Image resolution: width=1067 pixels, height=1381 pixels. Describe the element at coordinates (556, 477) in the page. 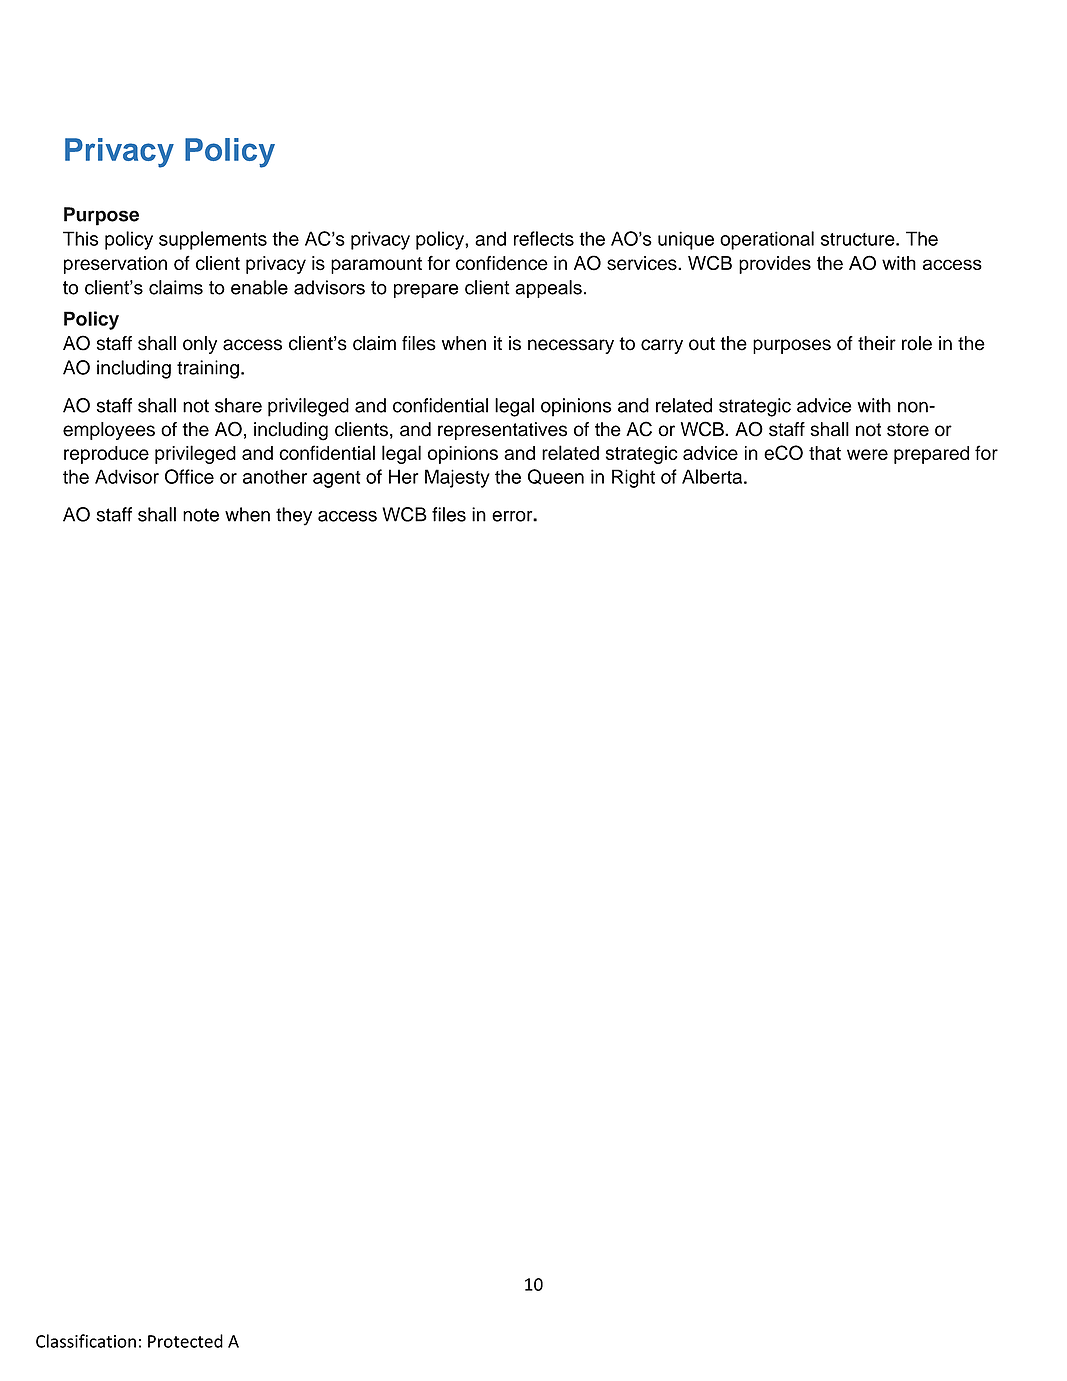

I see `Queen` at that location.
